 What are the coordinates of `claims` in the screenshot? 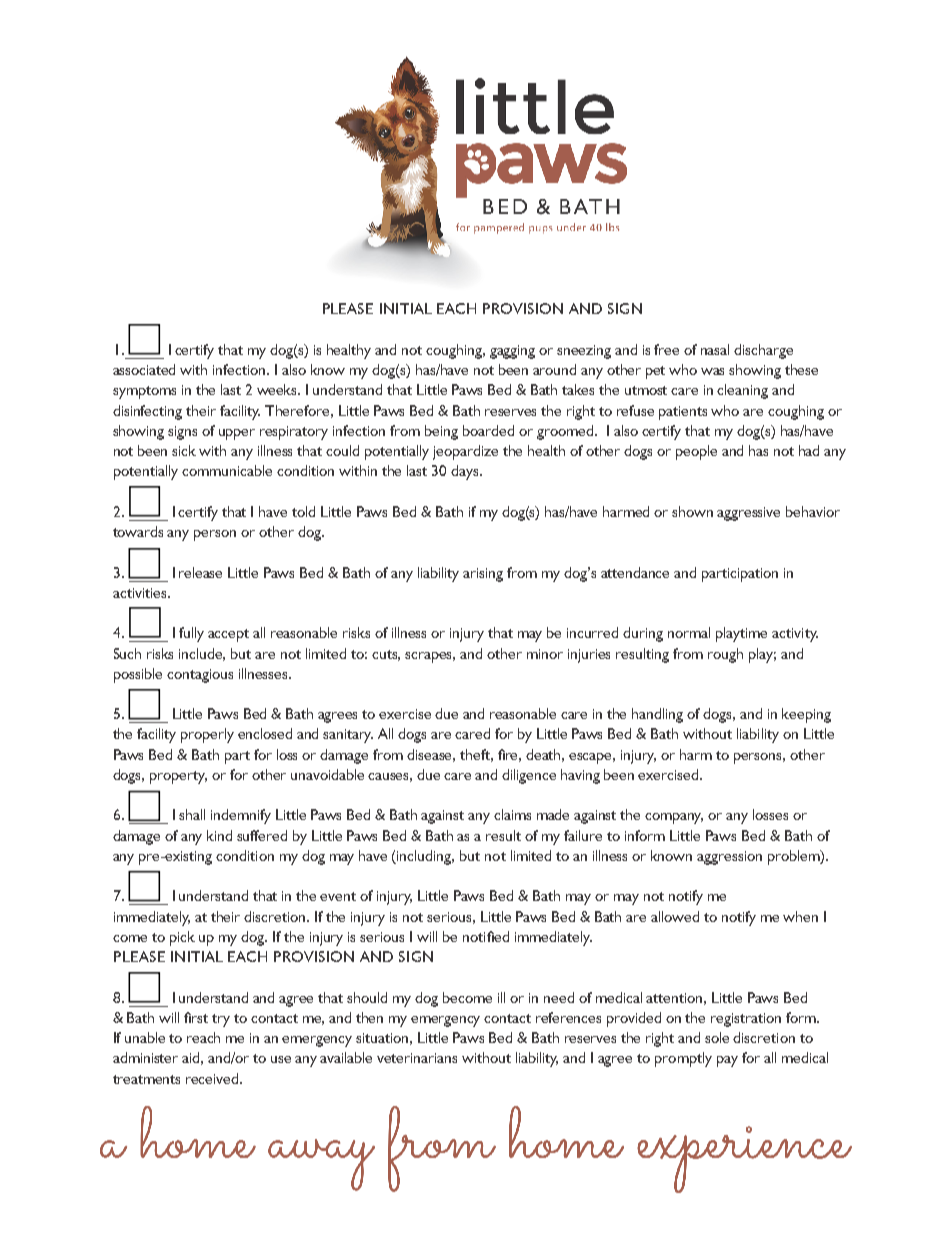 It's located at (512, 814).
